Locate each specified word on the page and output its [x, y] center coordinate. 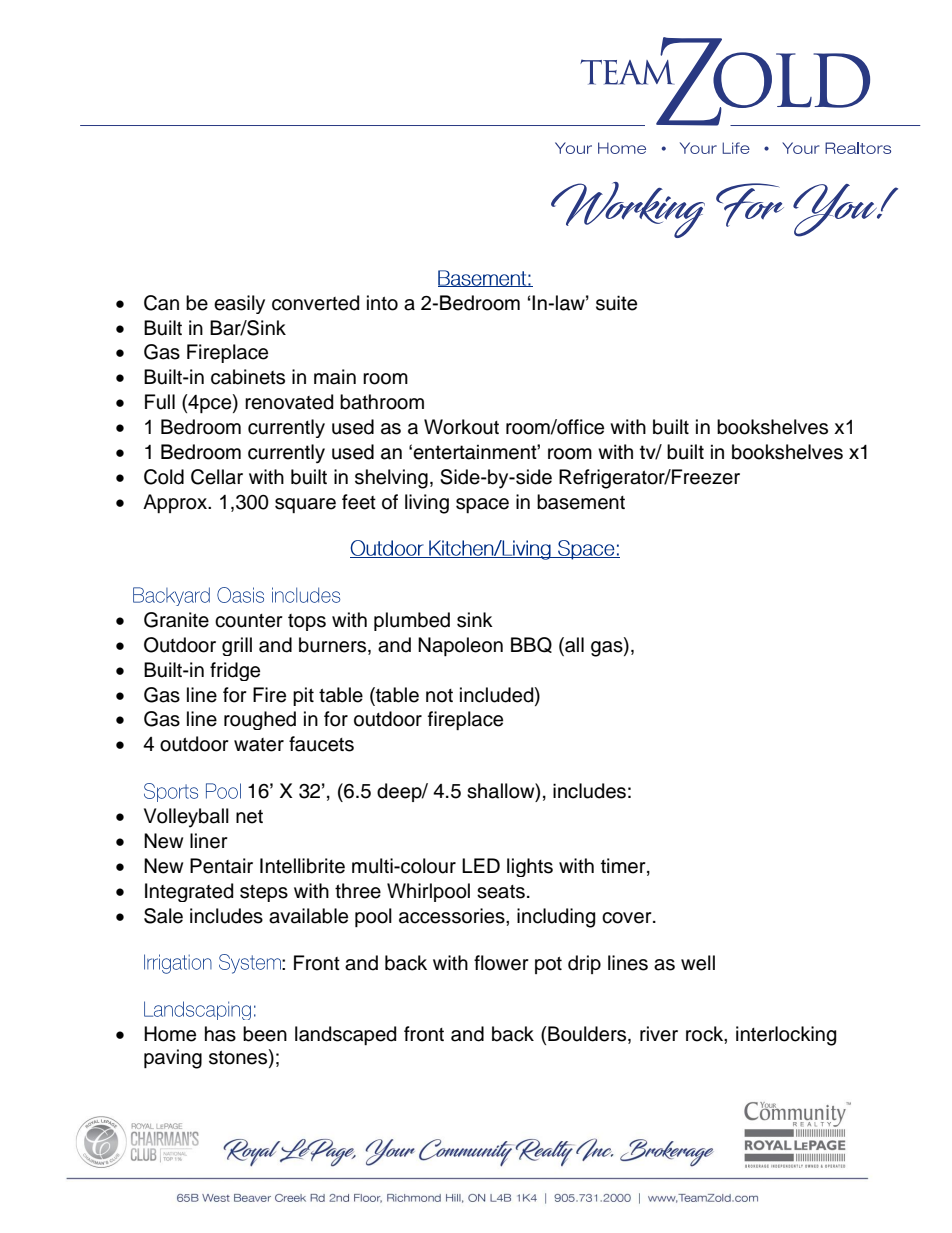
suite [616, 303]
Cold [164, 477]
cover [628, 918]
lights [530, 867]
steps [264, 893]
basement [581, 502]
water [259, 745]
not [439, 696]
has [220, 1034]
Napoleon [460, 646]
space [482, 505]
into [382, 303]
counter [249, 621]
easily [239, 304]
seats [501, 892]
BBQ [531, 645]
